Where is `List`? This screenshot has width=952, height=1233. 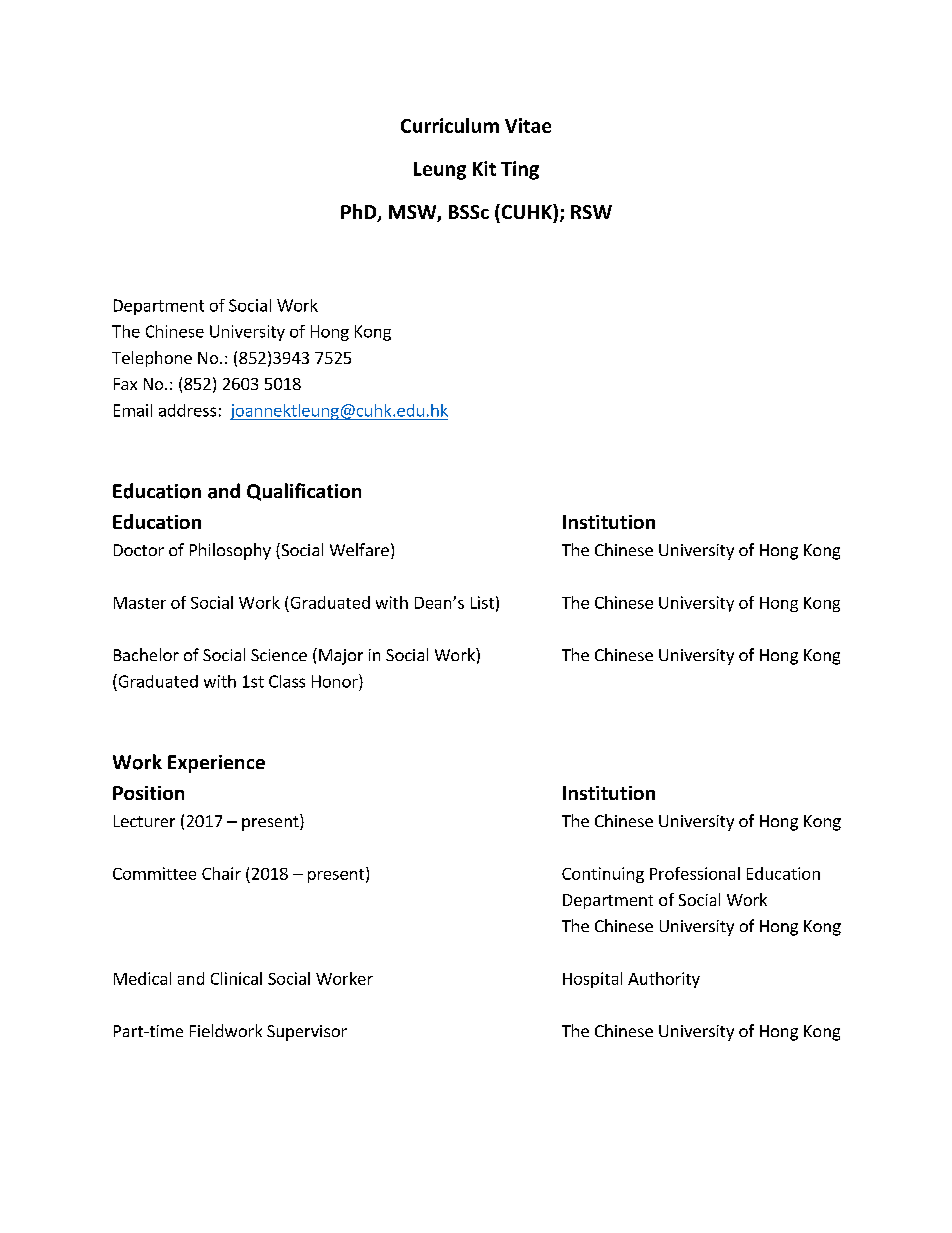
List is located at coordinates (482, 602).
